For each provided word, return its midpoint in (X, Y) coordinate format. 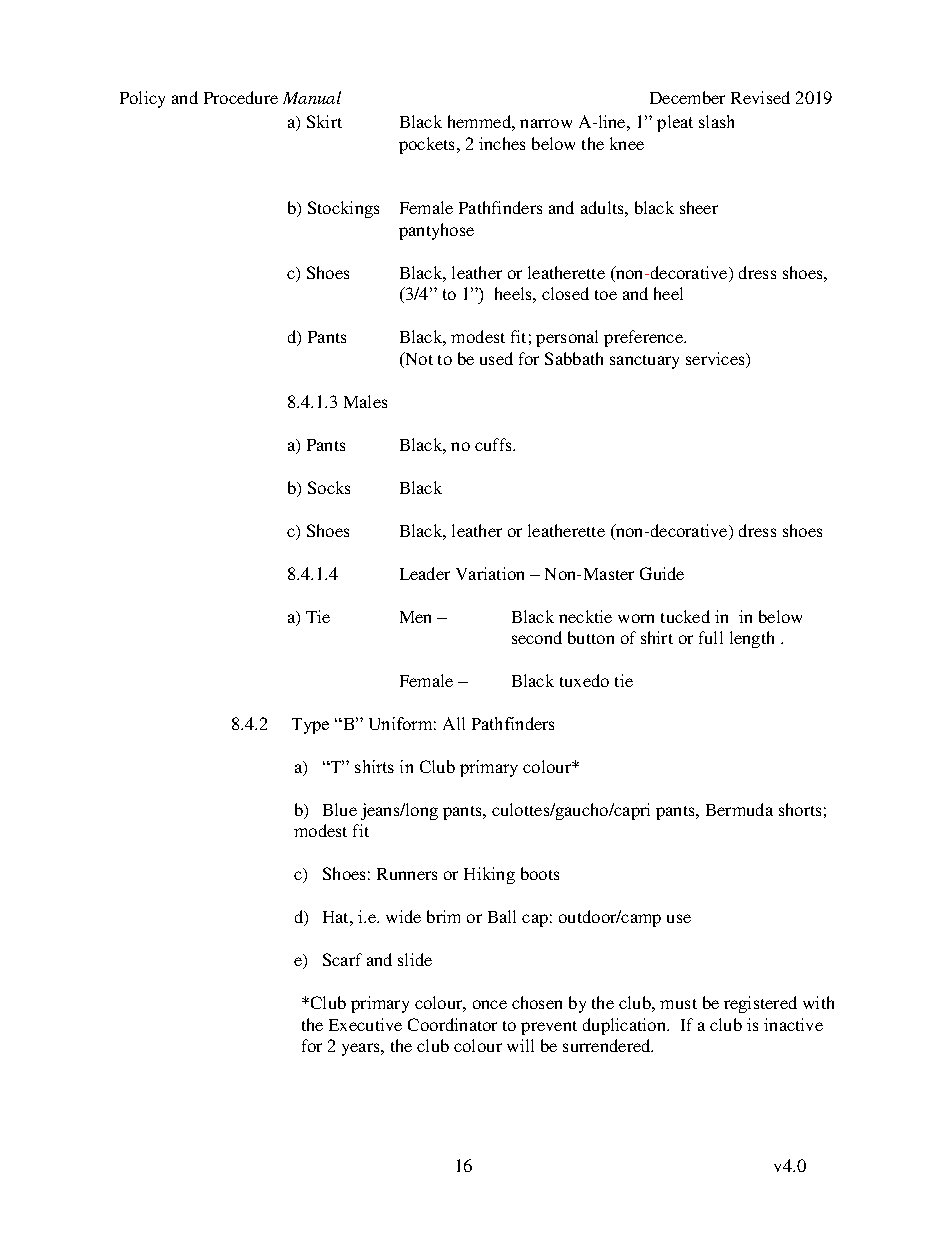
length (752, 639)
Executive (365, 1024)
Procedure (241, 97)
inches (502, 143)
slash (716, 121)
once (490, 1004)
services (716, 360)
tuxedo (584, 680)
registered (760, 1004)
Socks (329, 487)
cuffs (494, 444)
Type (310, 726)
